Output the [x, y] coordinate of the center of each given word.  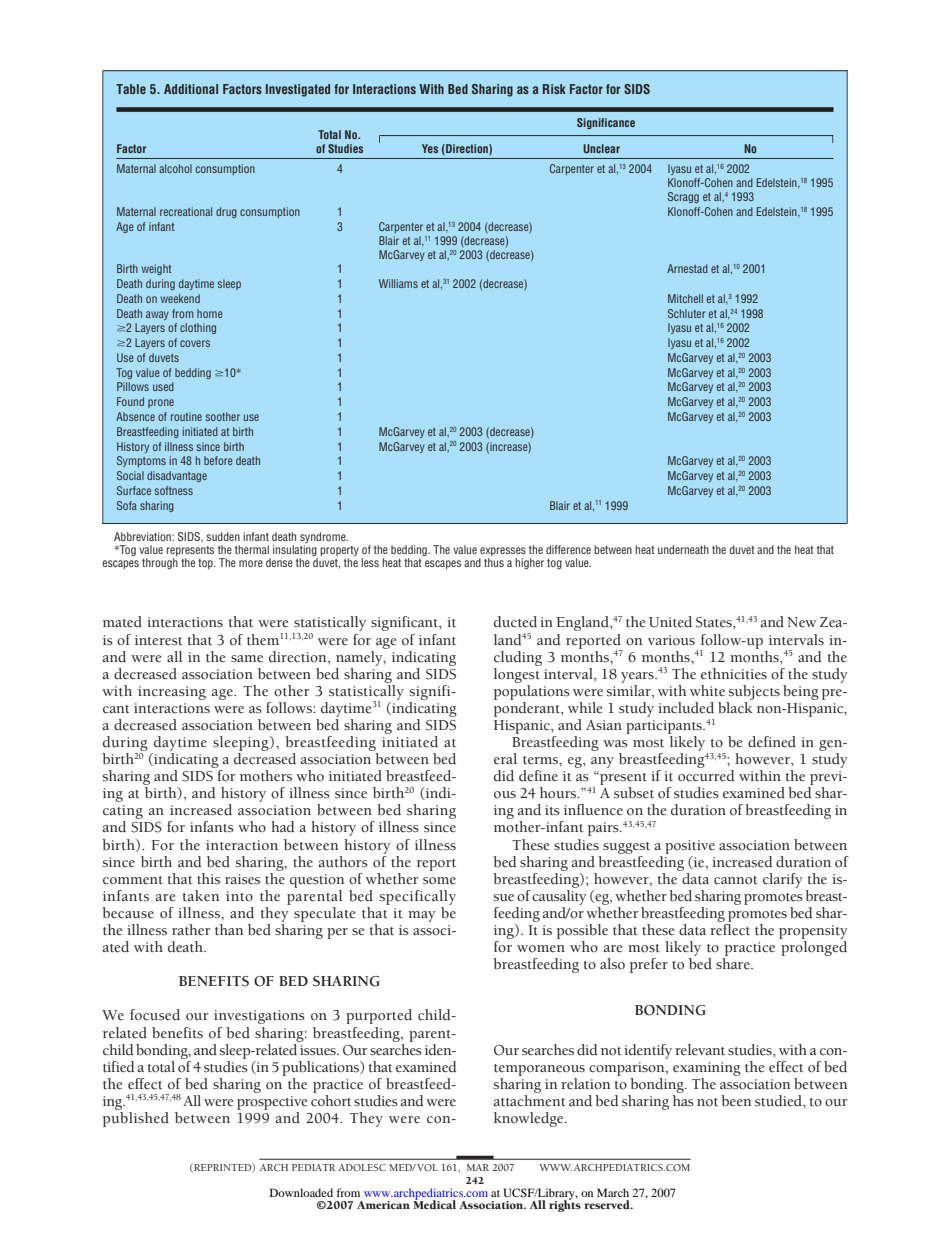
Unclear [601, 148]
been [736, 1101]
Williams [398, 283]
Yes [430, 148]
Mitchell [685, 298]
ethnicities [734, 674]
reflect [730, 928]
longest [517, 674]
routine [186, 416]
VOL [427, 1167]
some [439, 881]
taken [201, 896]
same [247, 659]
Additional [191, 89]
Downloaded [301, 1192]
